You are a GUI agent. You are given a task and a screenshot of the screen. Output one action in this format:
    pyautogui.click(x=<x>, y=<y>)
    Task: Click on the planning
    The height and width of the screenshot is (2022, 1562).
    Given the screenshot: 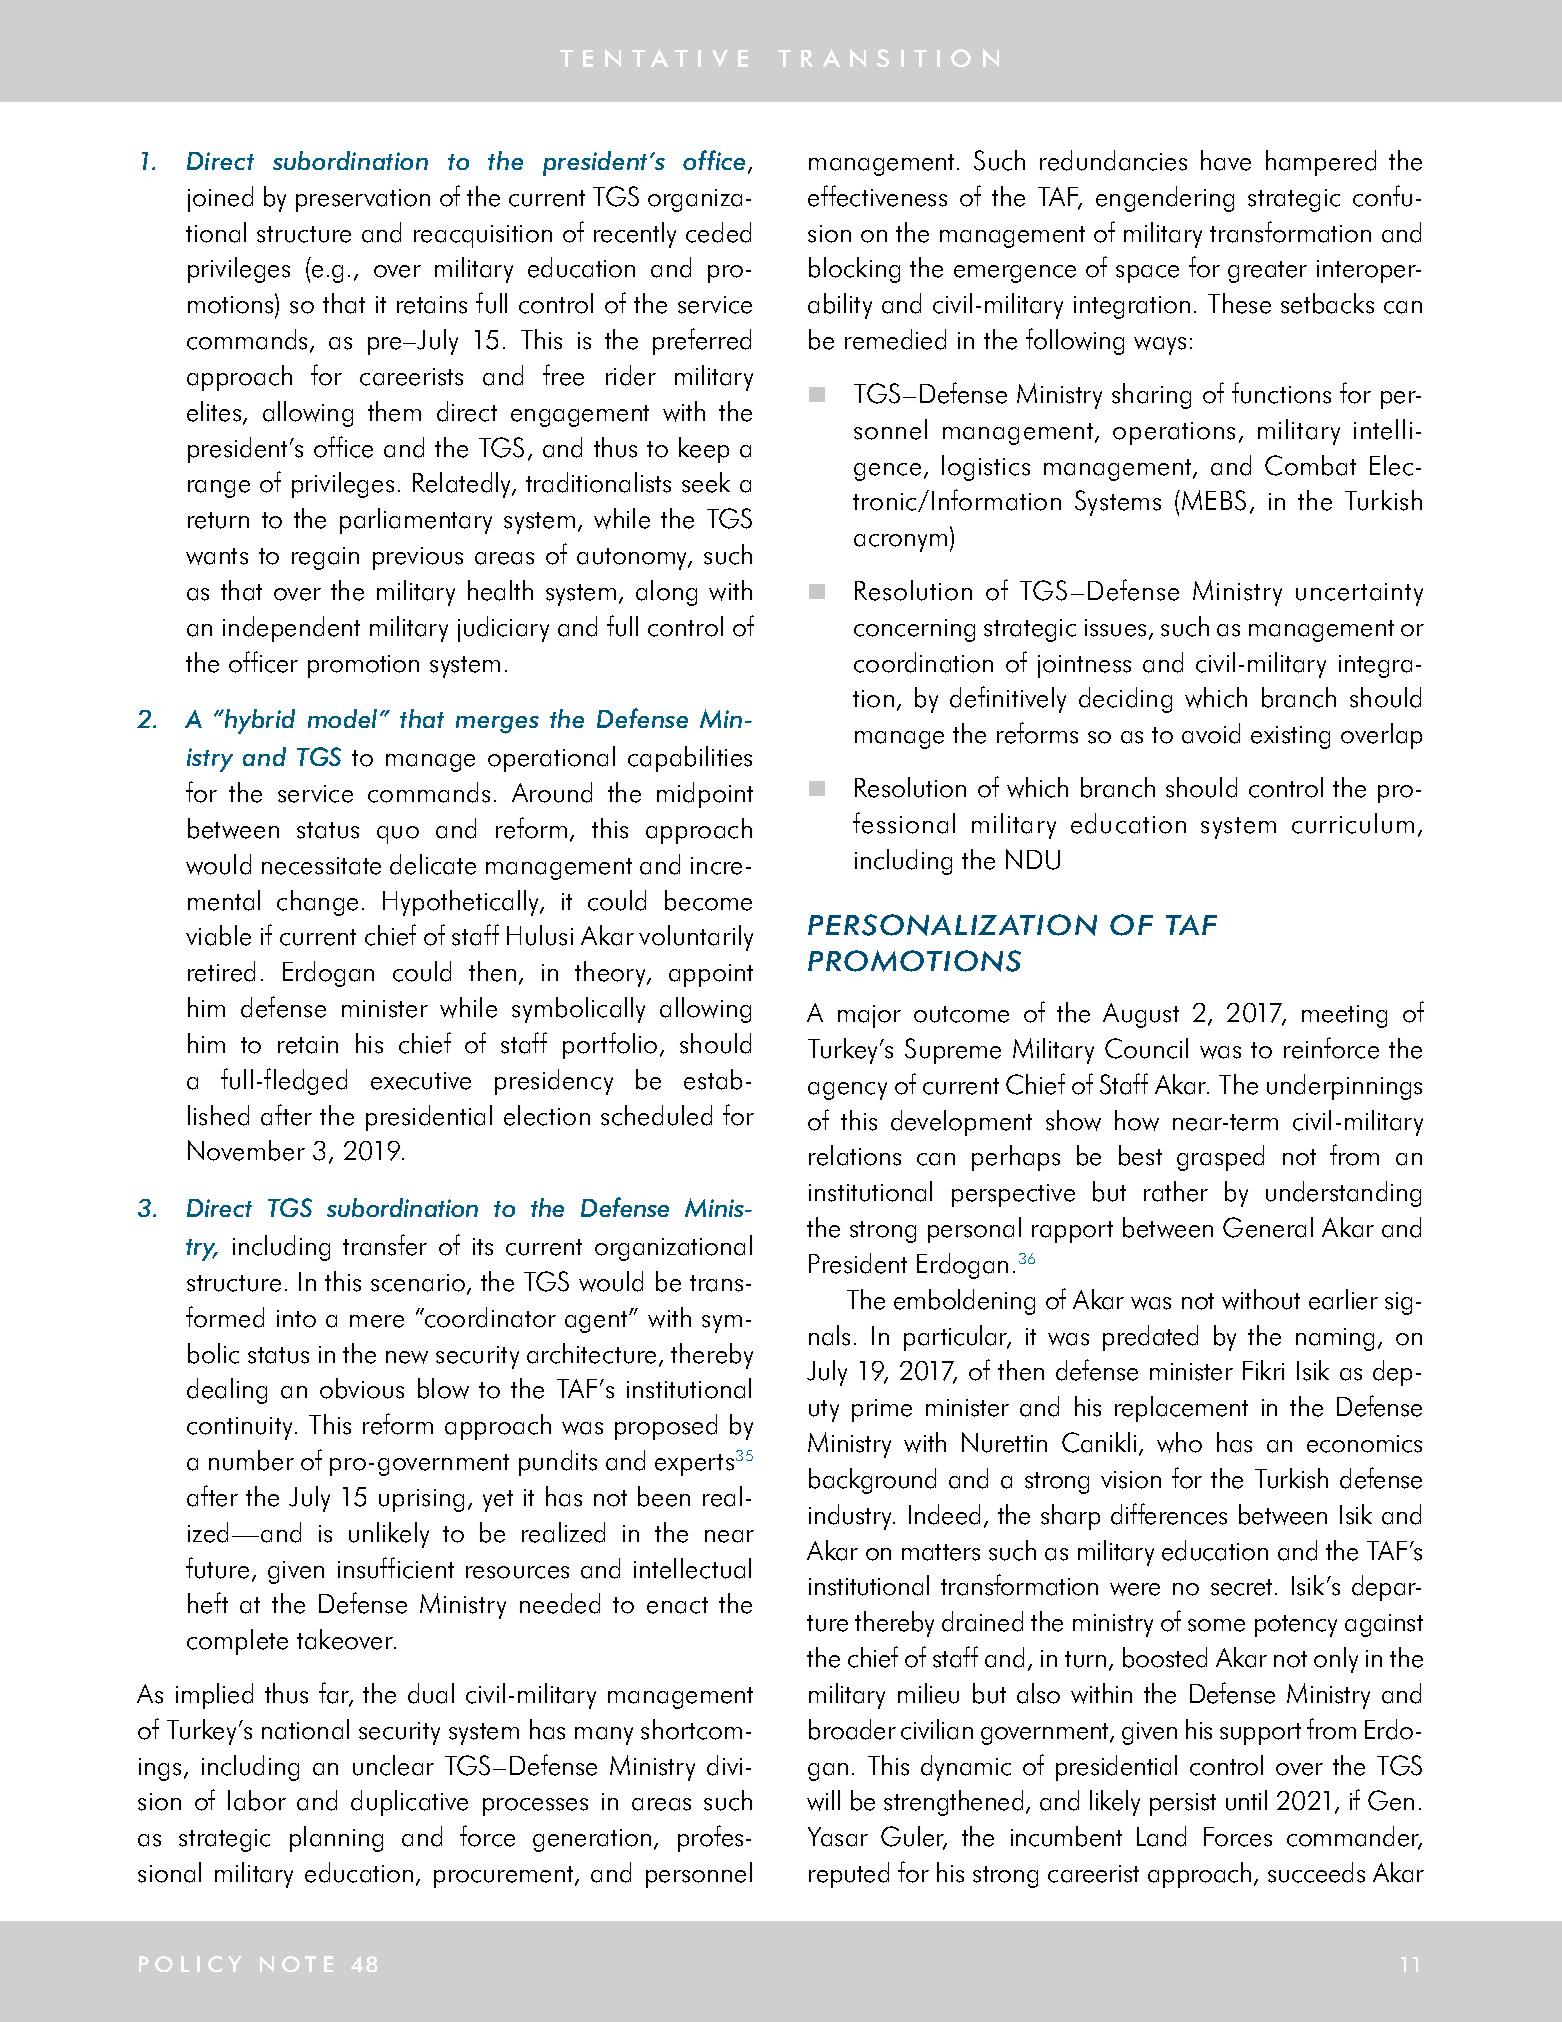 What is the action you would take?
    pyautogui.click(x=336, y=1839)
